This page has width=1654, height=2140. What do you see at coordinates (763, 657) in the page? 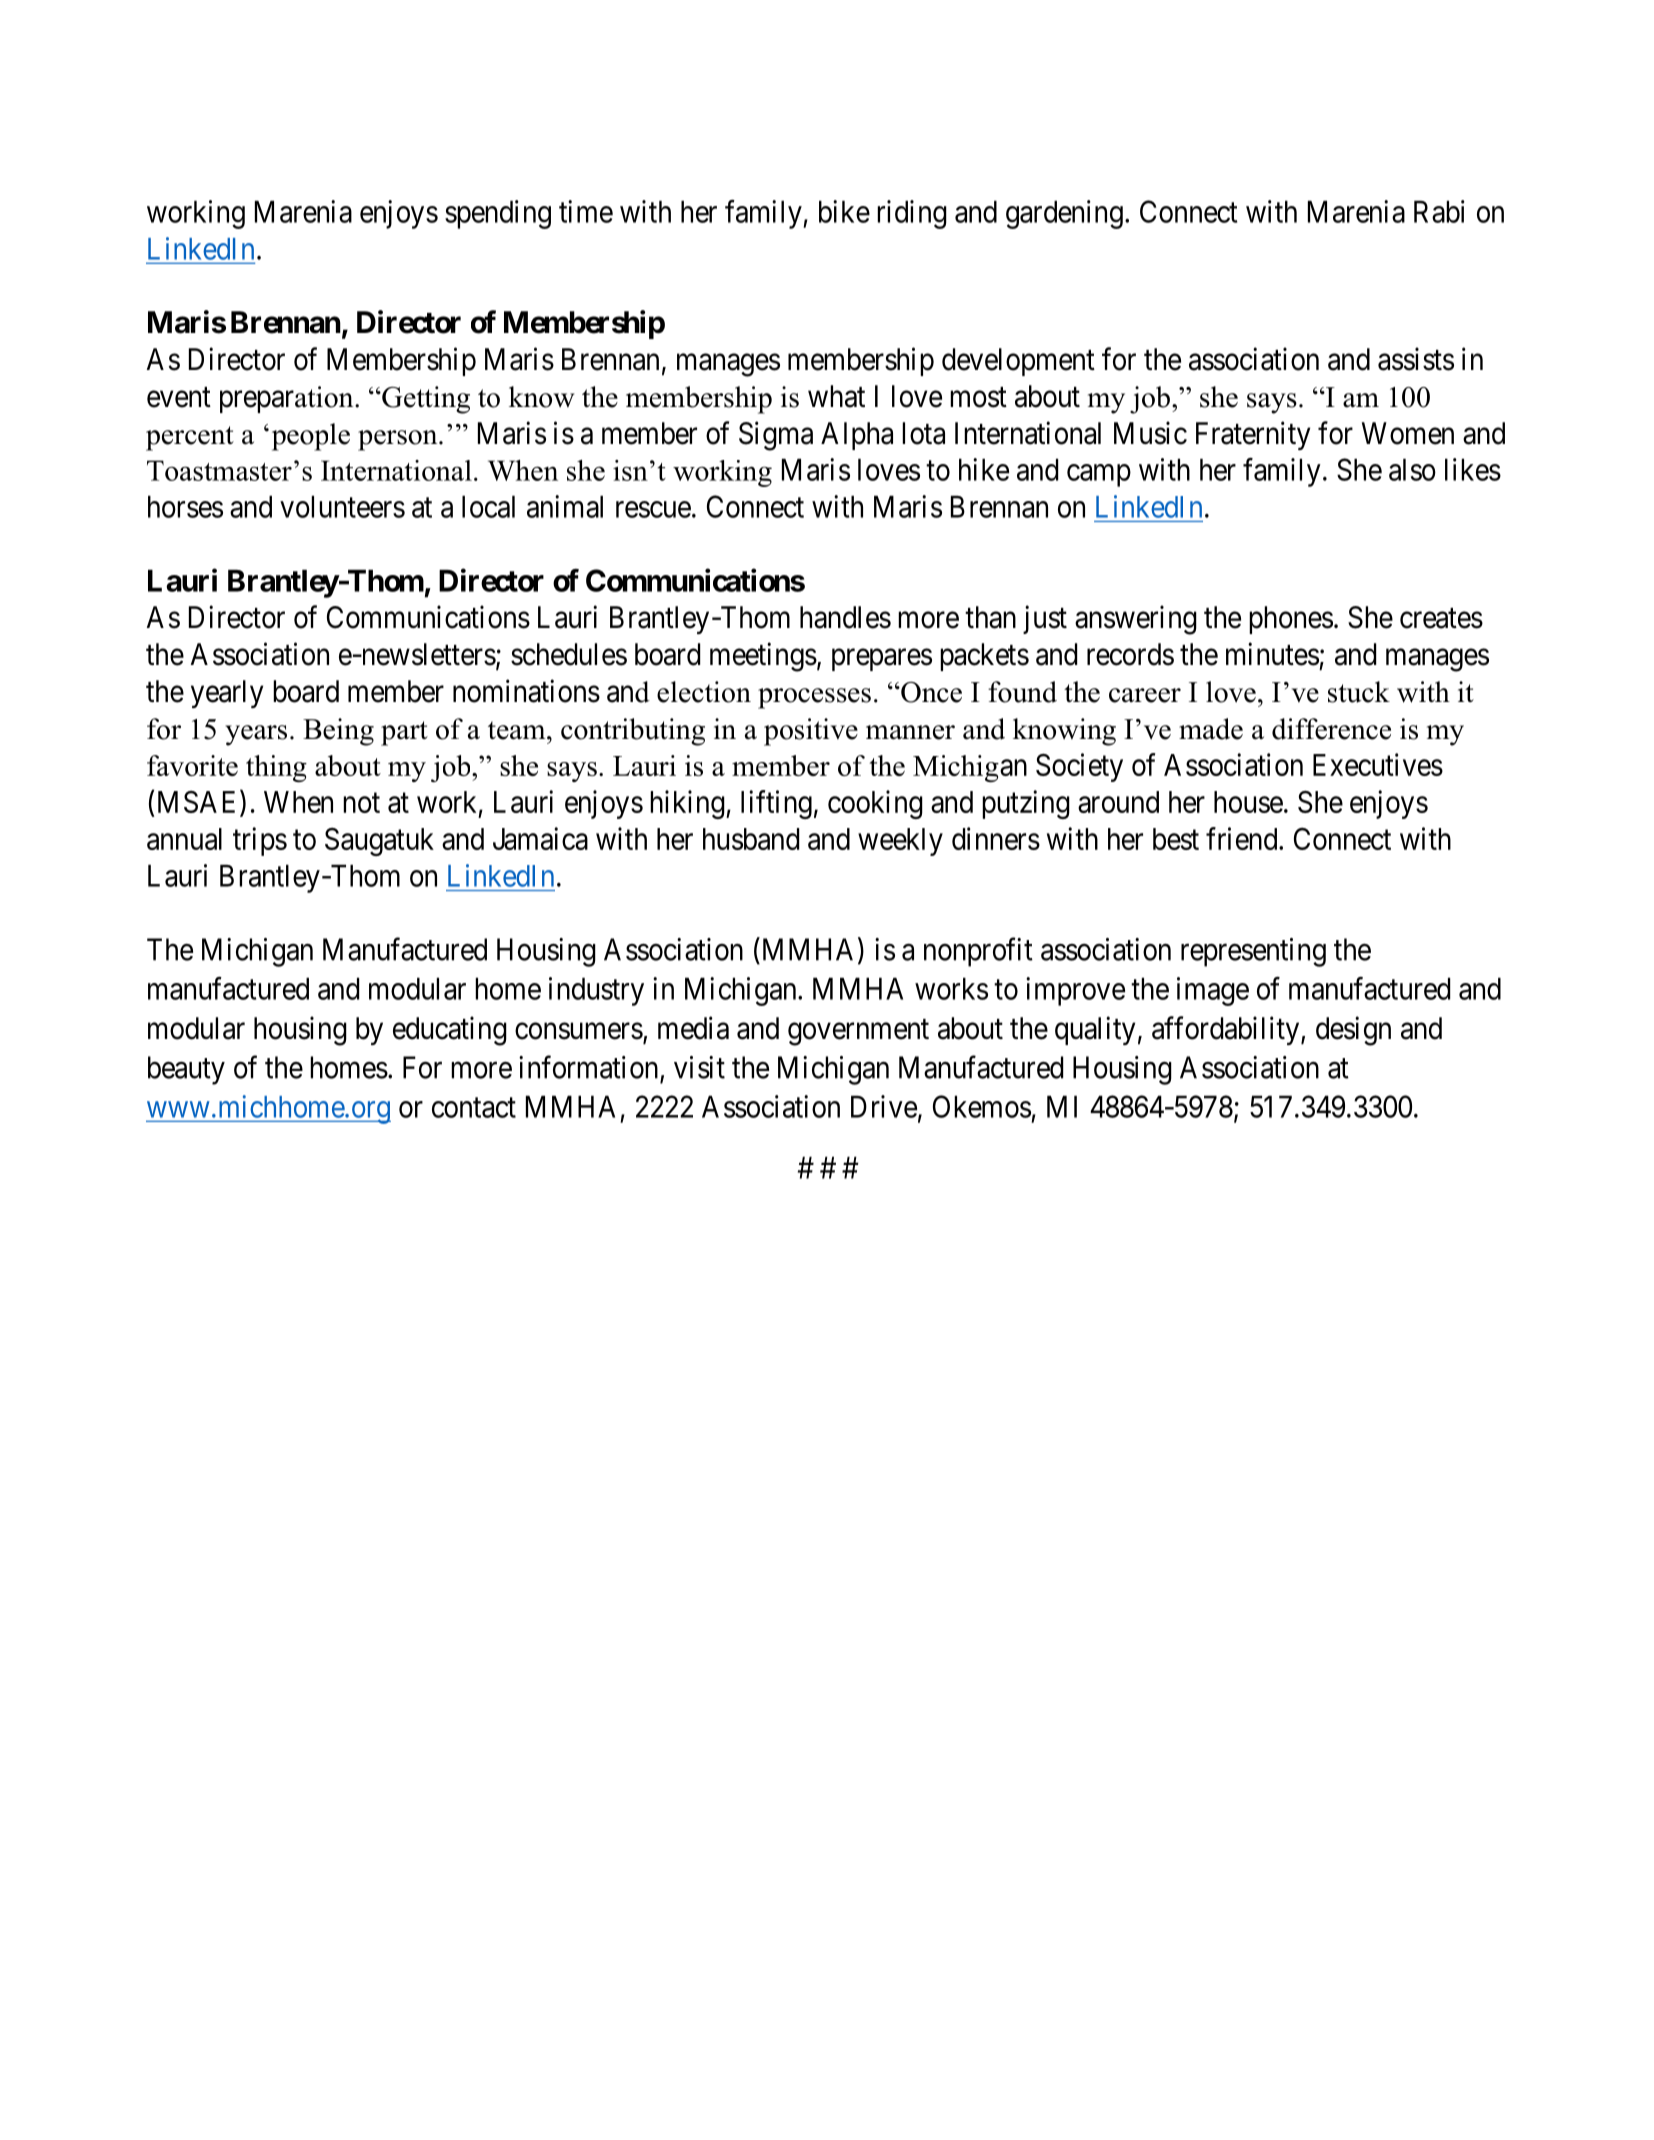
I see `meetings` at bounding box center [763, 657].
